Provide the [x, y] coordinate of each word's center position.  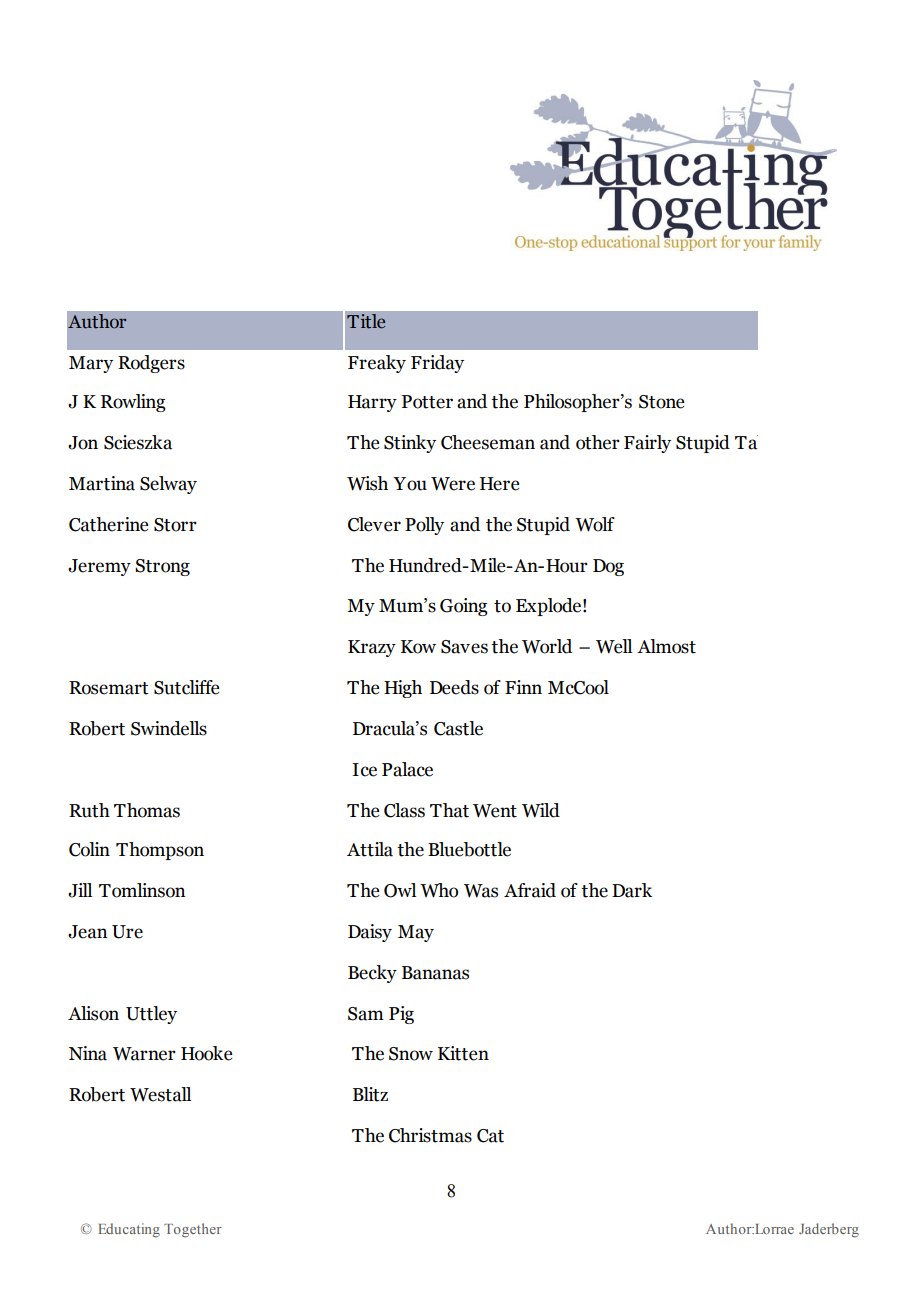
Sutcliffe [186, 687]
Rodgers [151, 364]
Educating [129, 1230]
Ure [127, 932]
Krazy [372, 648]
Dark [632, 890]
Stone [661, 402]
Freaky [377, 364]
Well [614, 646]
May [416, 933]
